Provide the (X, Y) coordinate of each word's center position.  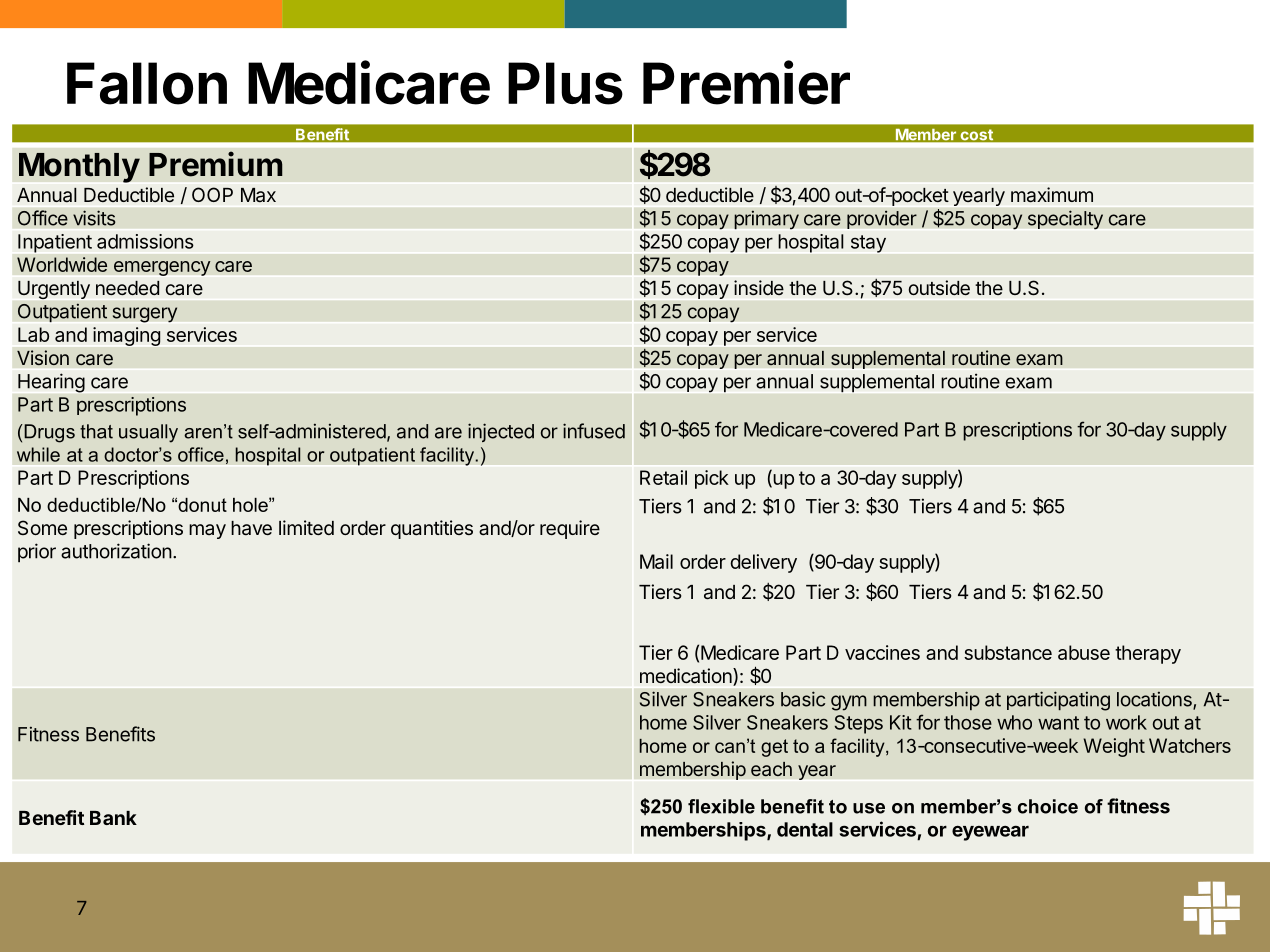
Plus (565, 83)
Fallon (147, 83)
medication (687, 677)
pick (712, 479)
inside (759, 288)
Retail (663, 477)
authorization (116, 551)
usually (148, 433)
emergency (162, 268)
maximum (1052, 195)
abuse (1084, 652)
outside (939, 288)
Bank (113, 818)
